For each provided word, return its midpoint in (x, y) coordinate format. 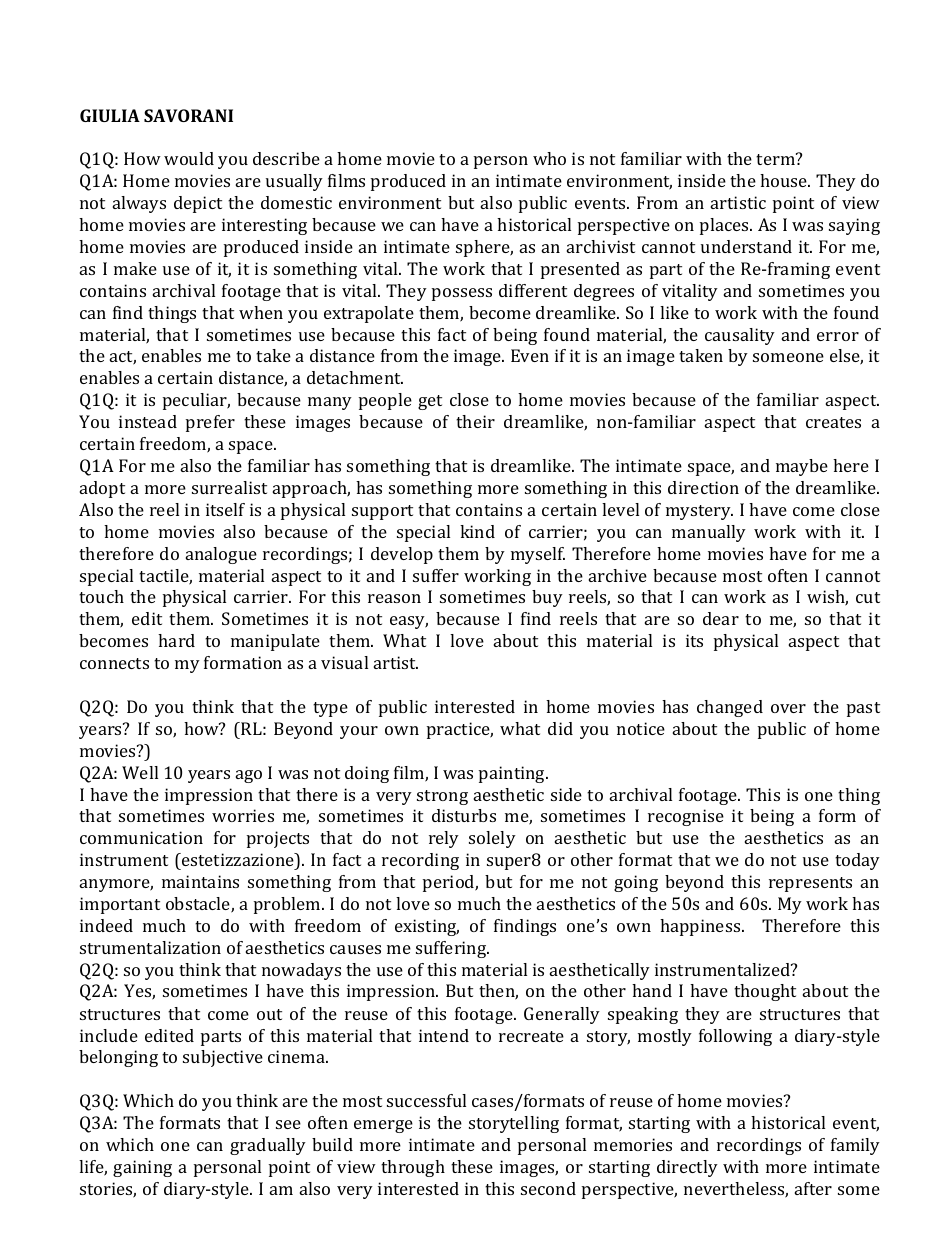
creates (833, 422)
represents (810, 884)
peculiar (196, 401)
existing (427, 927)
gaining (142, 1168)
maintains (200, 881)
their (475, 421)
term (776, 159)
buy (547, 598)
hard (176, 640)
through (413, 1168)
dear (721, 618)
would (189, 158)
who (549, 158)
